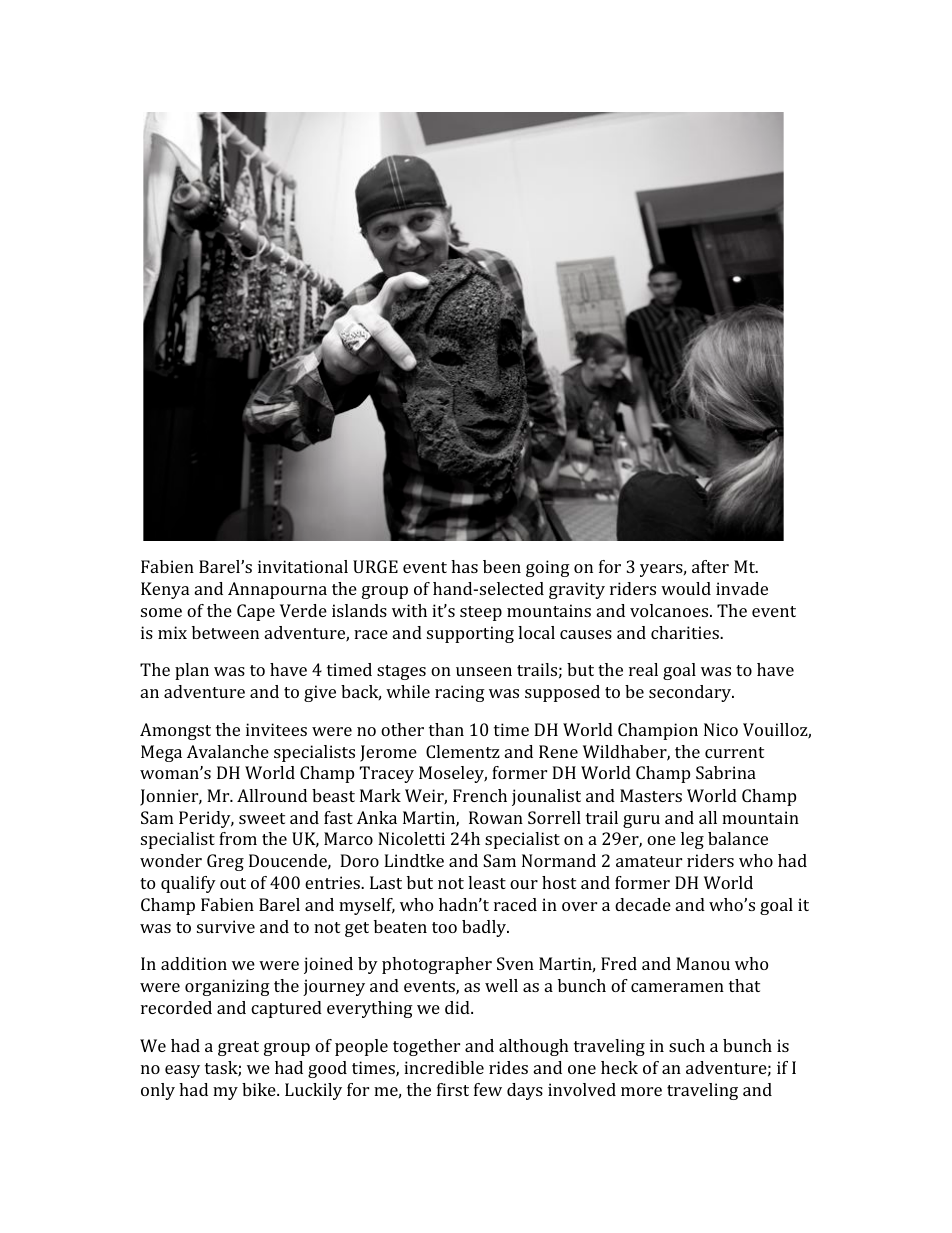 This image has width=952, height=1233. I want to click on Kenya, so click(165, 590).
